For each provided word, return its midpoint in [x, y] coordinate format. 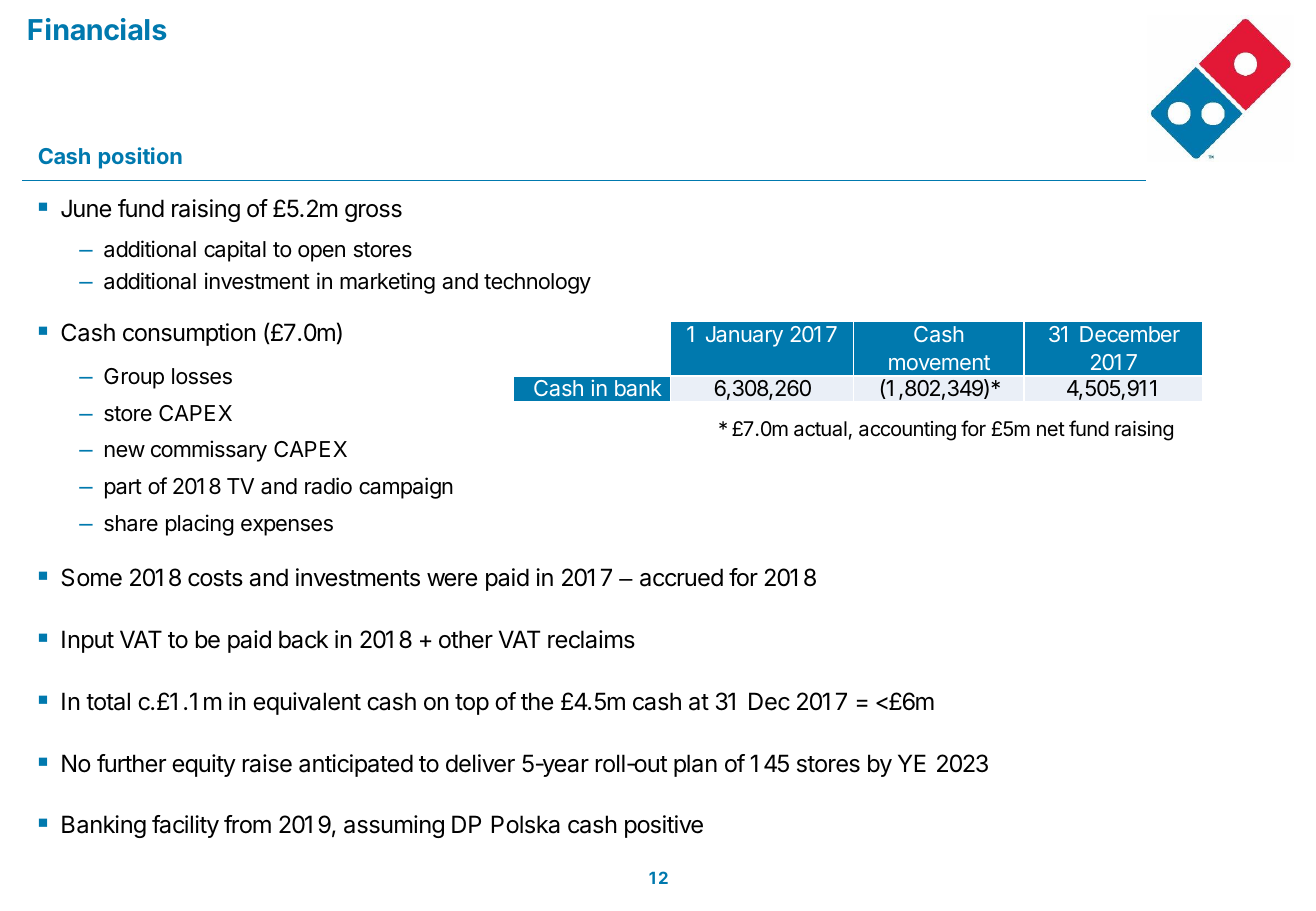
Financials [97, 29]
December [1130, 334]
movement [939, 362]
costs [215, 578]
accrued [681, 577]
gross [373, 213]
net [1051, 429]
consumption [189, 334]
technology [537, 283]
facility [185, 826]
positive [664, 826]
